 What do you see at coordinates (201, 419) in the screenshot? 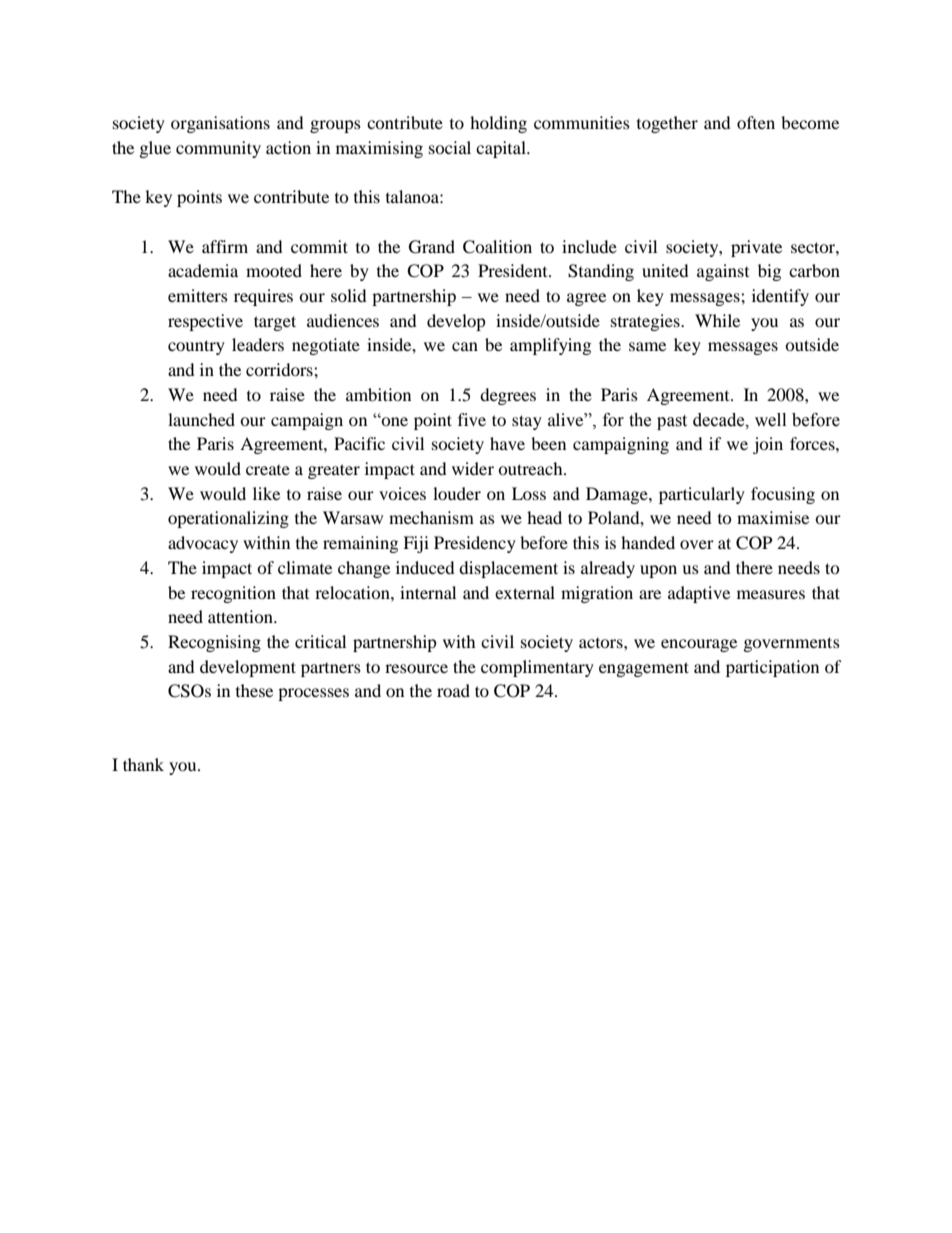
I see `launched` at bounding box center [201, 419].
